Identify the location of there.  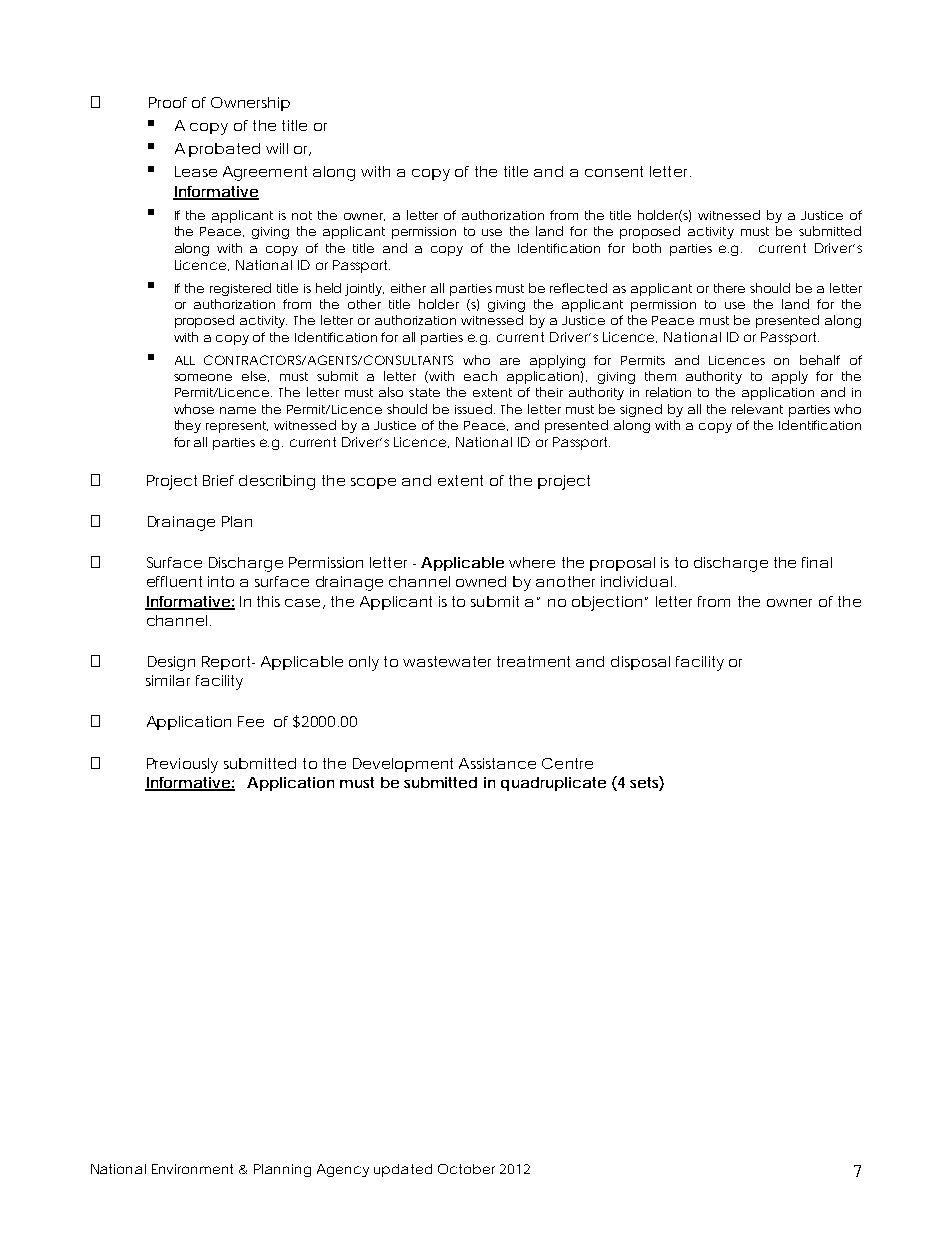
(729, 288).
